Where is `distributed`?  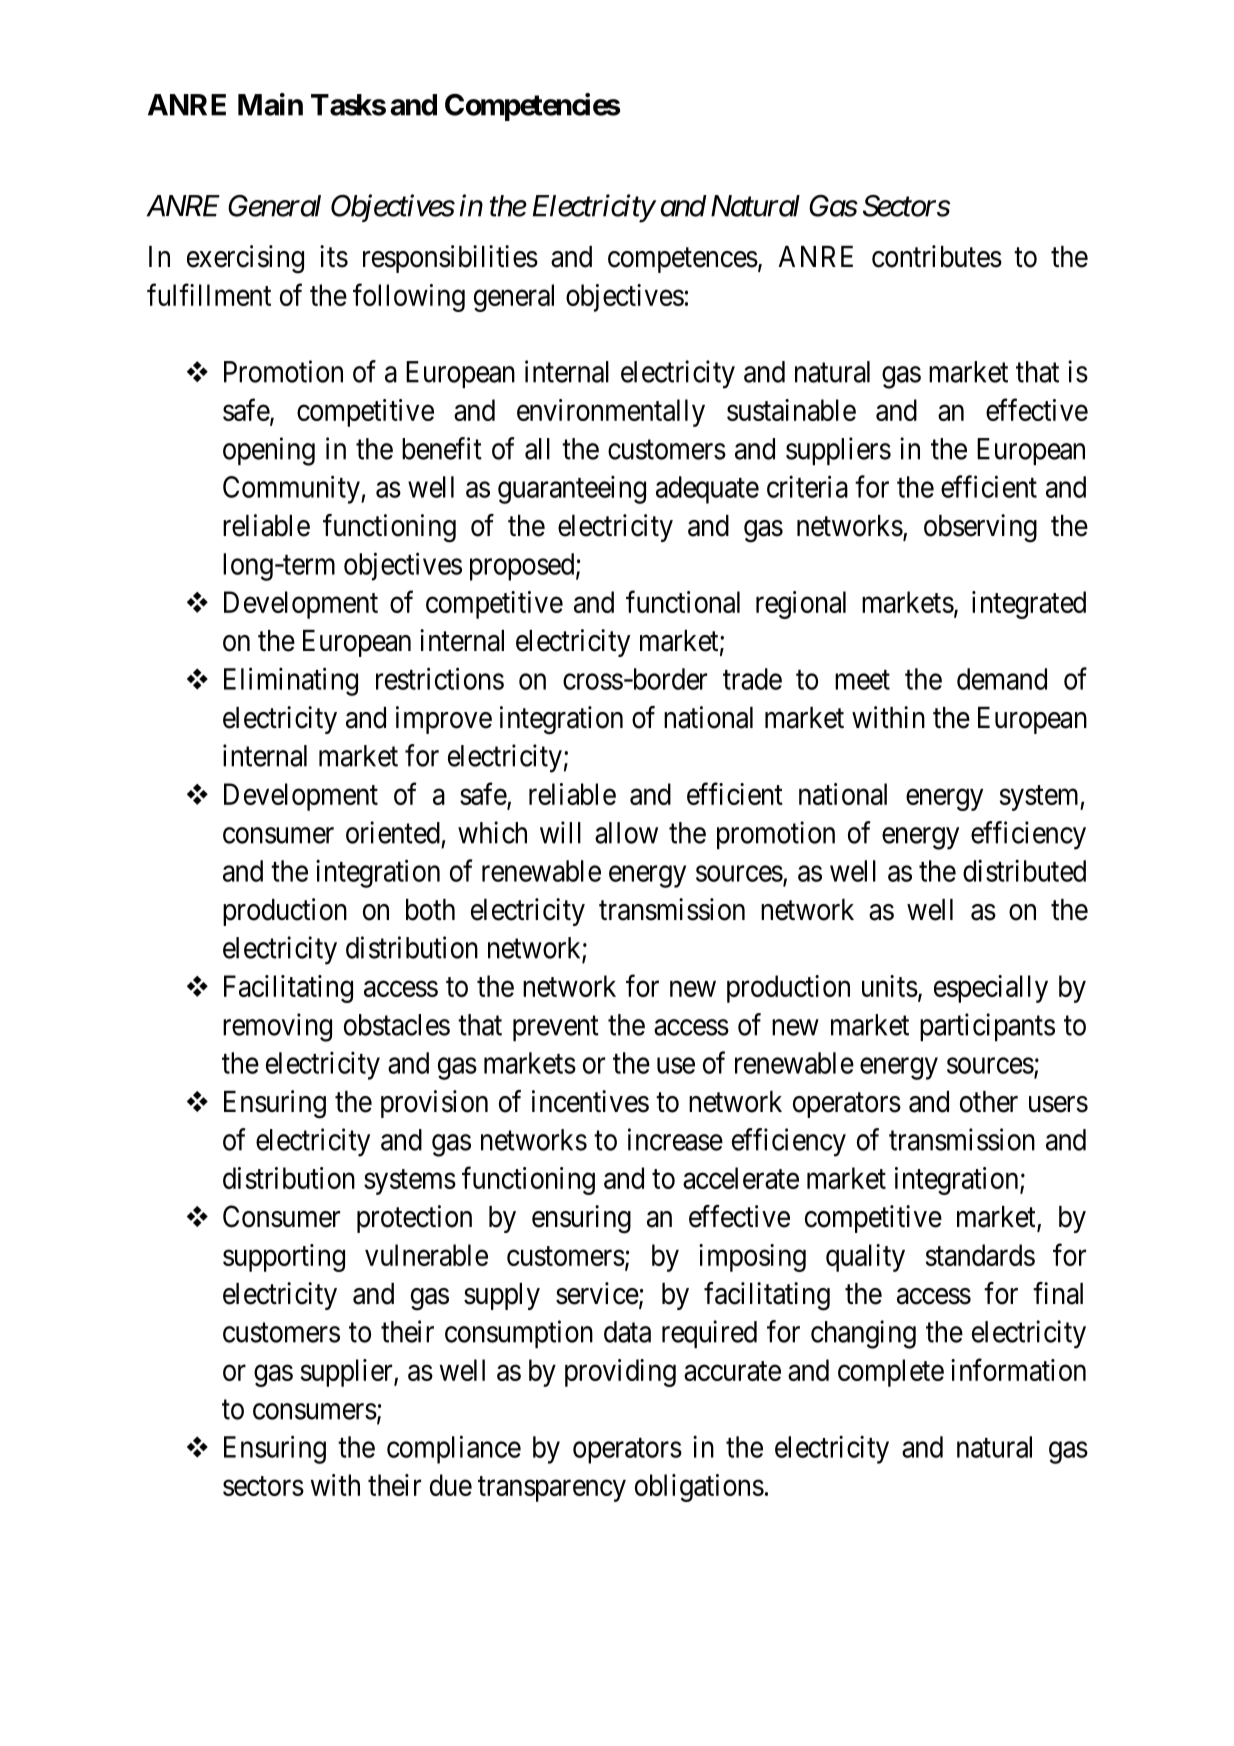
distributed is located at coordinates (1024, 870).
